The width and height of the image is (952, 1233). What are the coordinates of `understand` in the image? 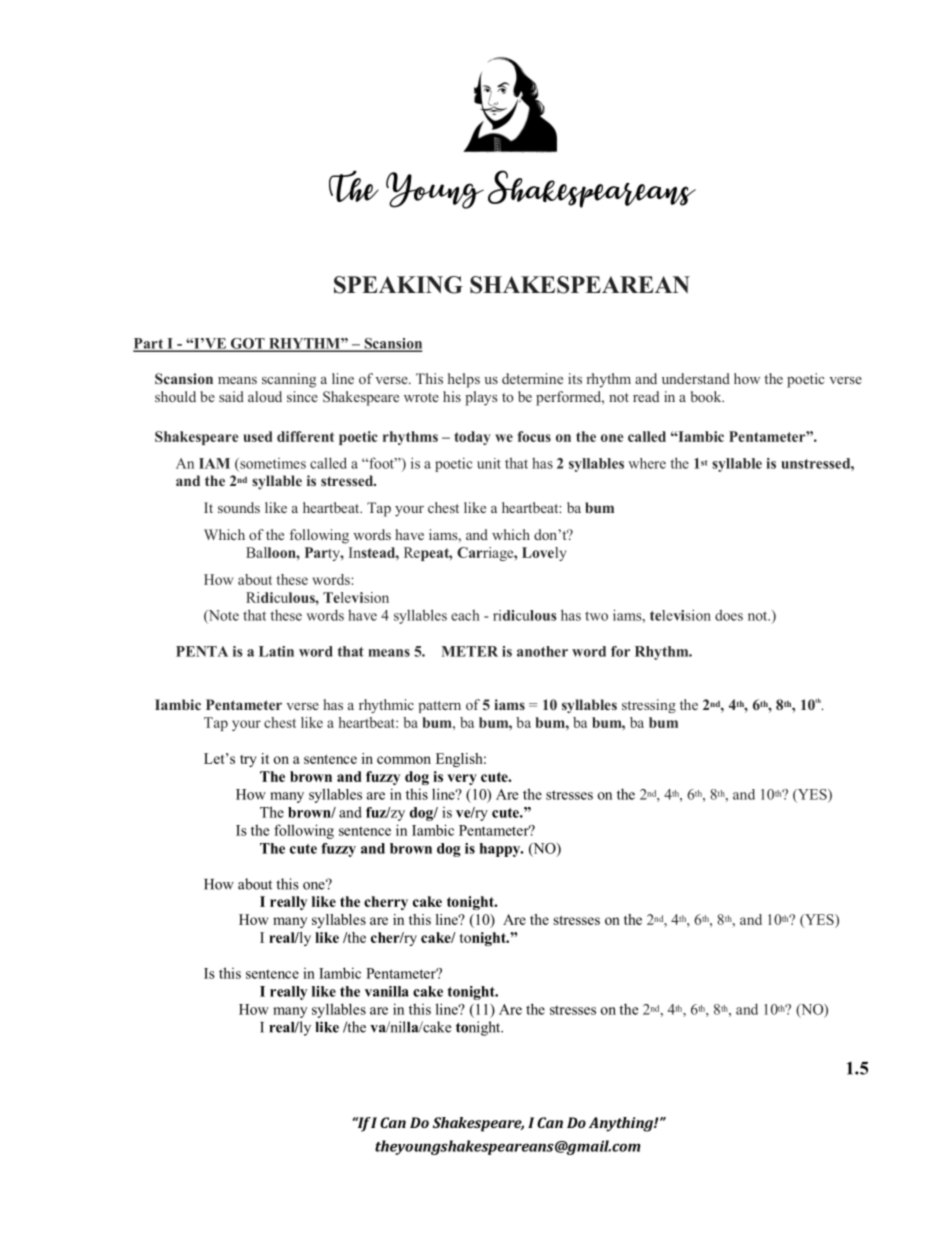 It's located at (696, 378).
